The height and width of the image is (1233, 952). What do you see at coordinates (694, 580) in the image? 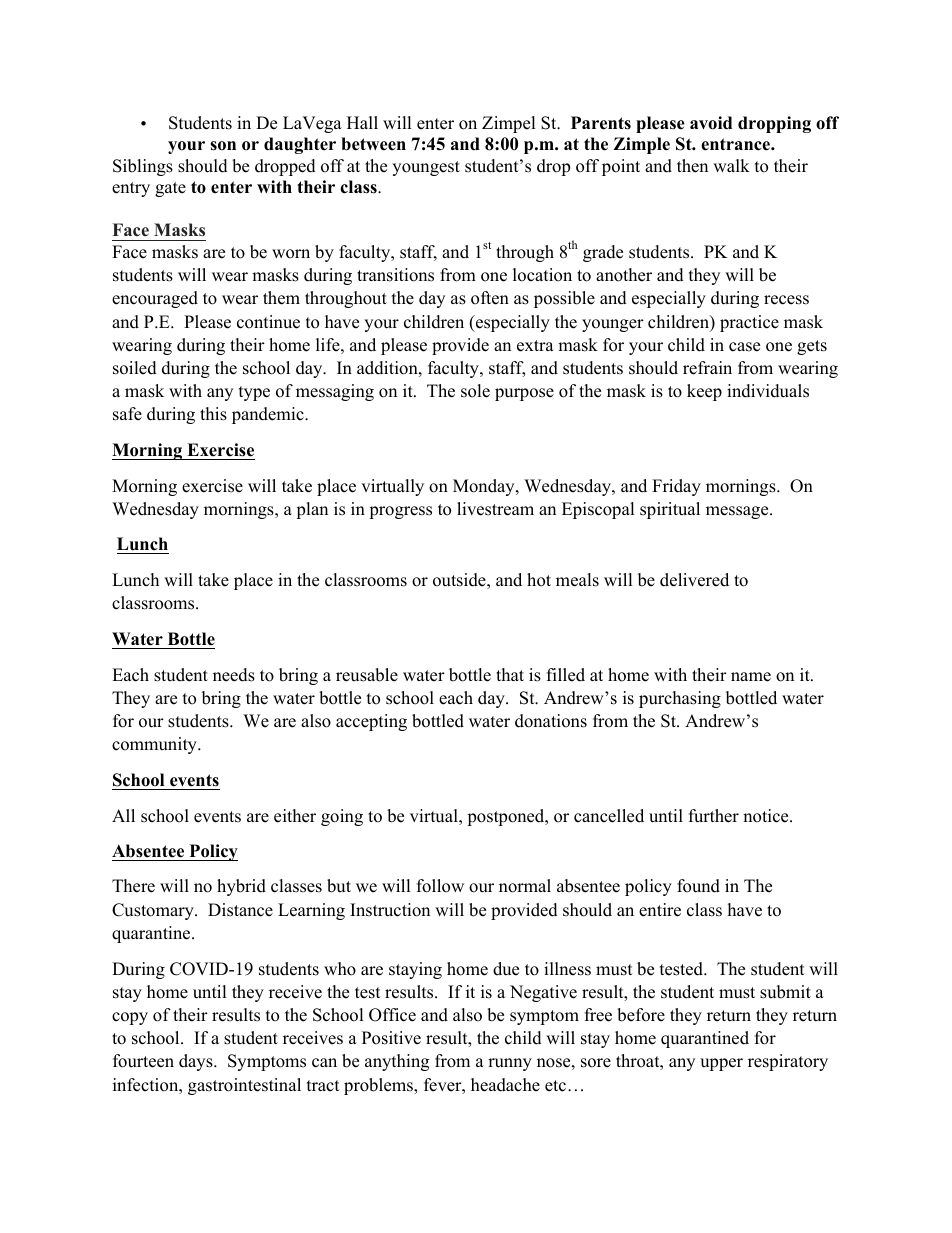
I see `delivered` at bounding box center [694, 580].
